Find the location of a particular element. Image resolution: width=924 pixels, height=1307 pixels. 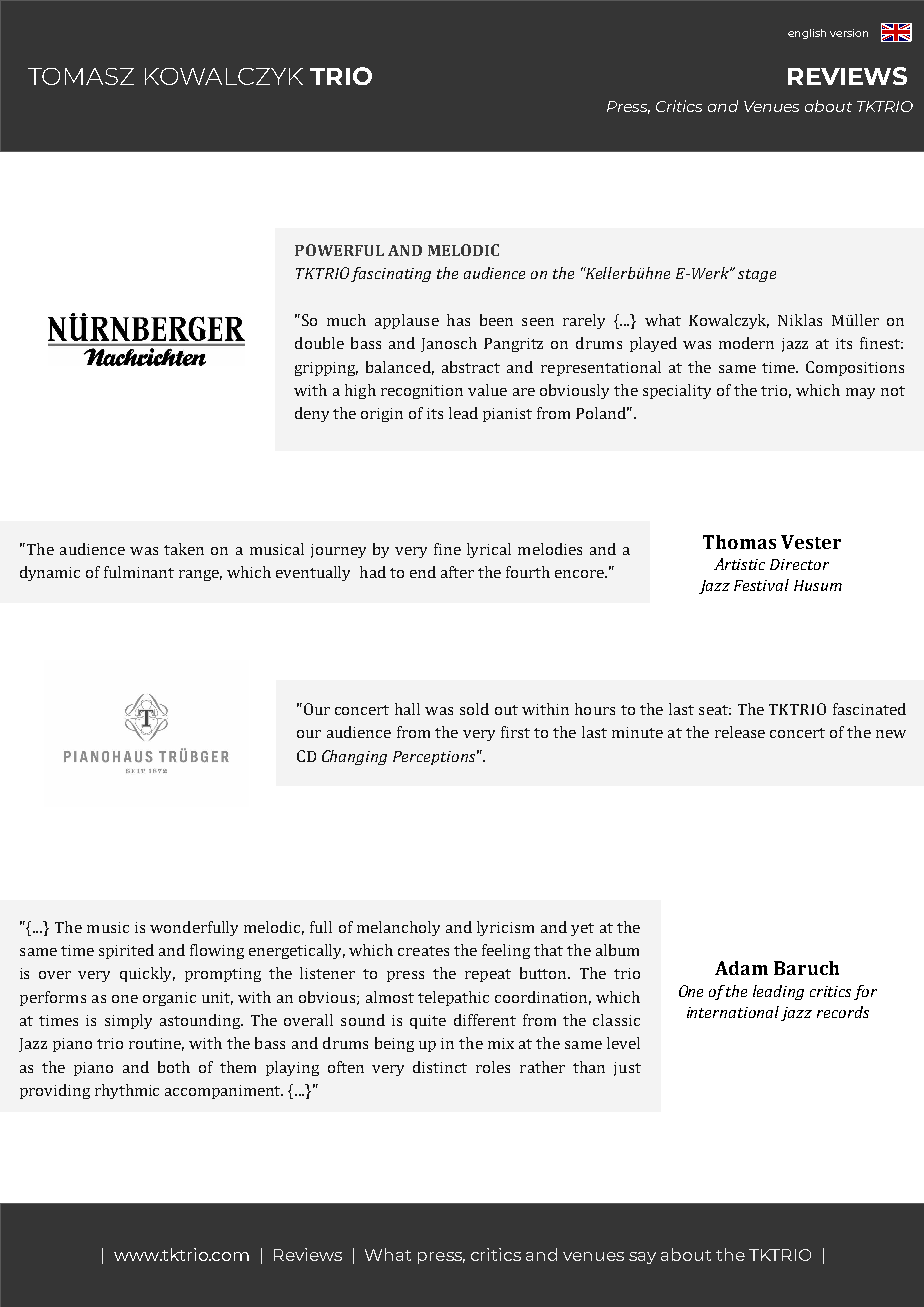

TOMASZ is located at coordinates (81, 76).
